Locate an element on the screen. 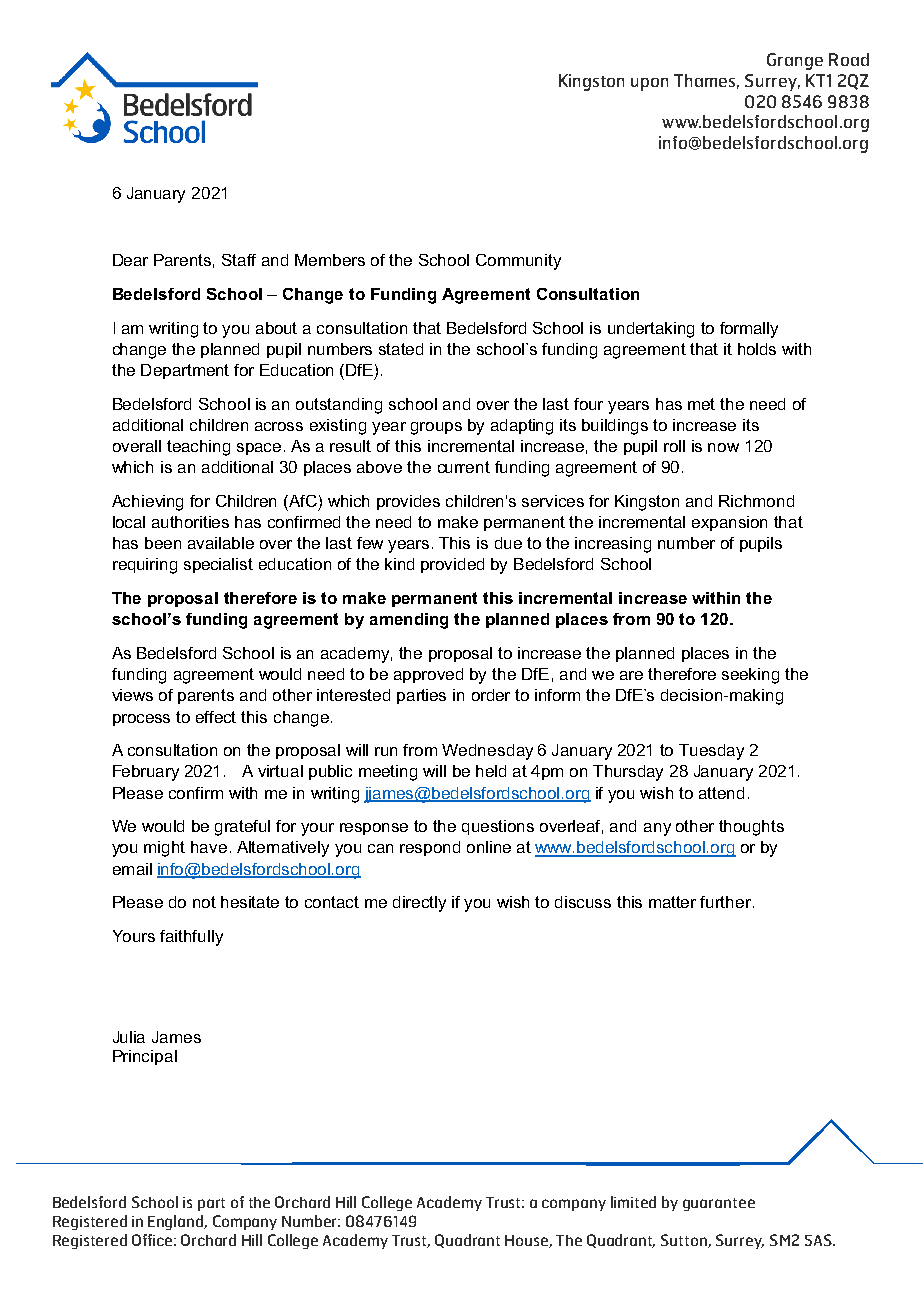 The height and width of the screenshot is (1308, 924). Principal is located at coordinates (145, 1057).
